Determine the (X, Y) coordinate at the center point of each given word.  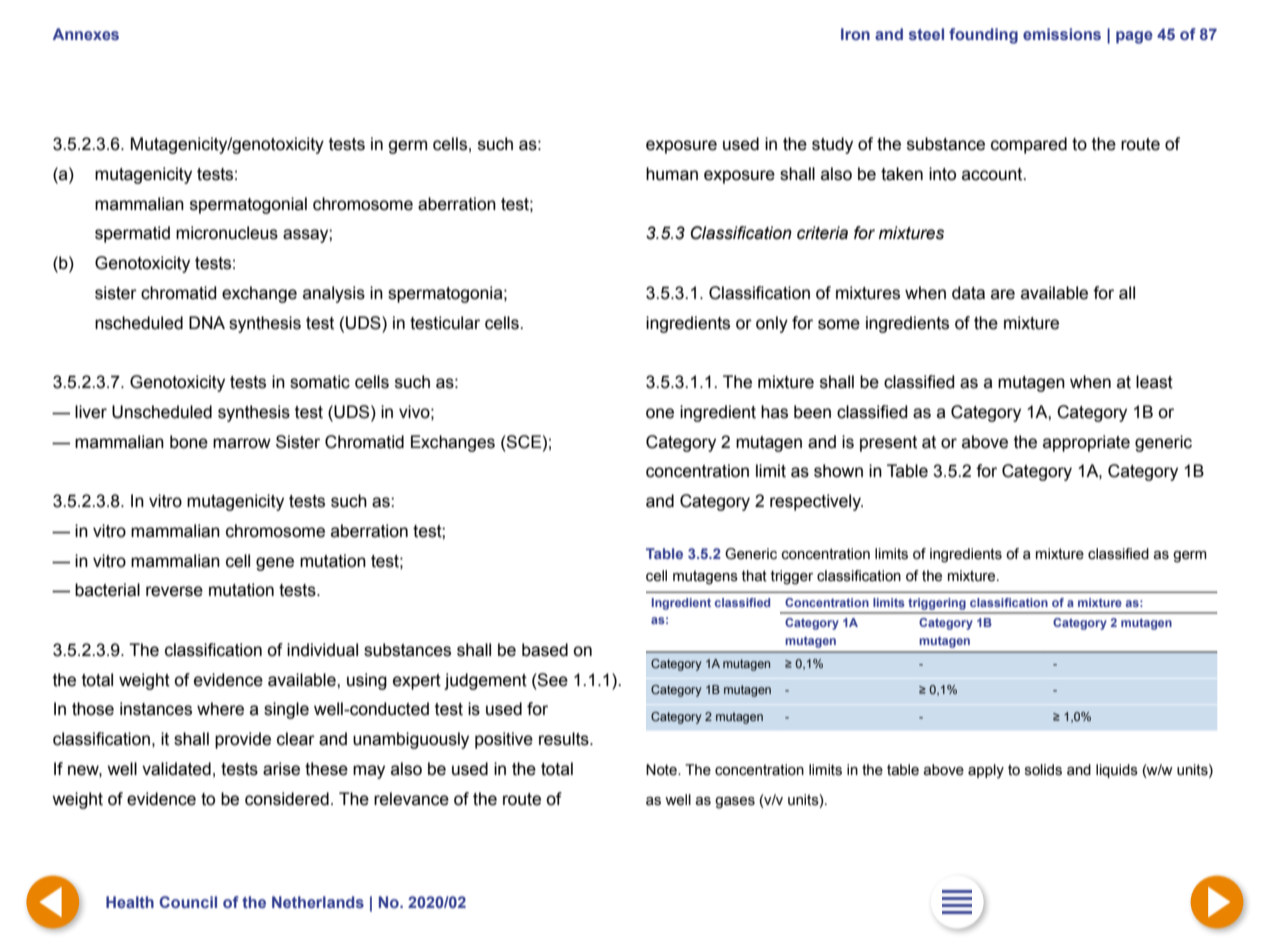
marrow (242, 443)
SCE (523, 442)
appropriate (1086, 443)
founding (983, 36)
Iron (855, 34)
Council (188, 902)
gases (735, 803)
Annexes (86, 34)
